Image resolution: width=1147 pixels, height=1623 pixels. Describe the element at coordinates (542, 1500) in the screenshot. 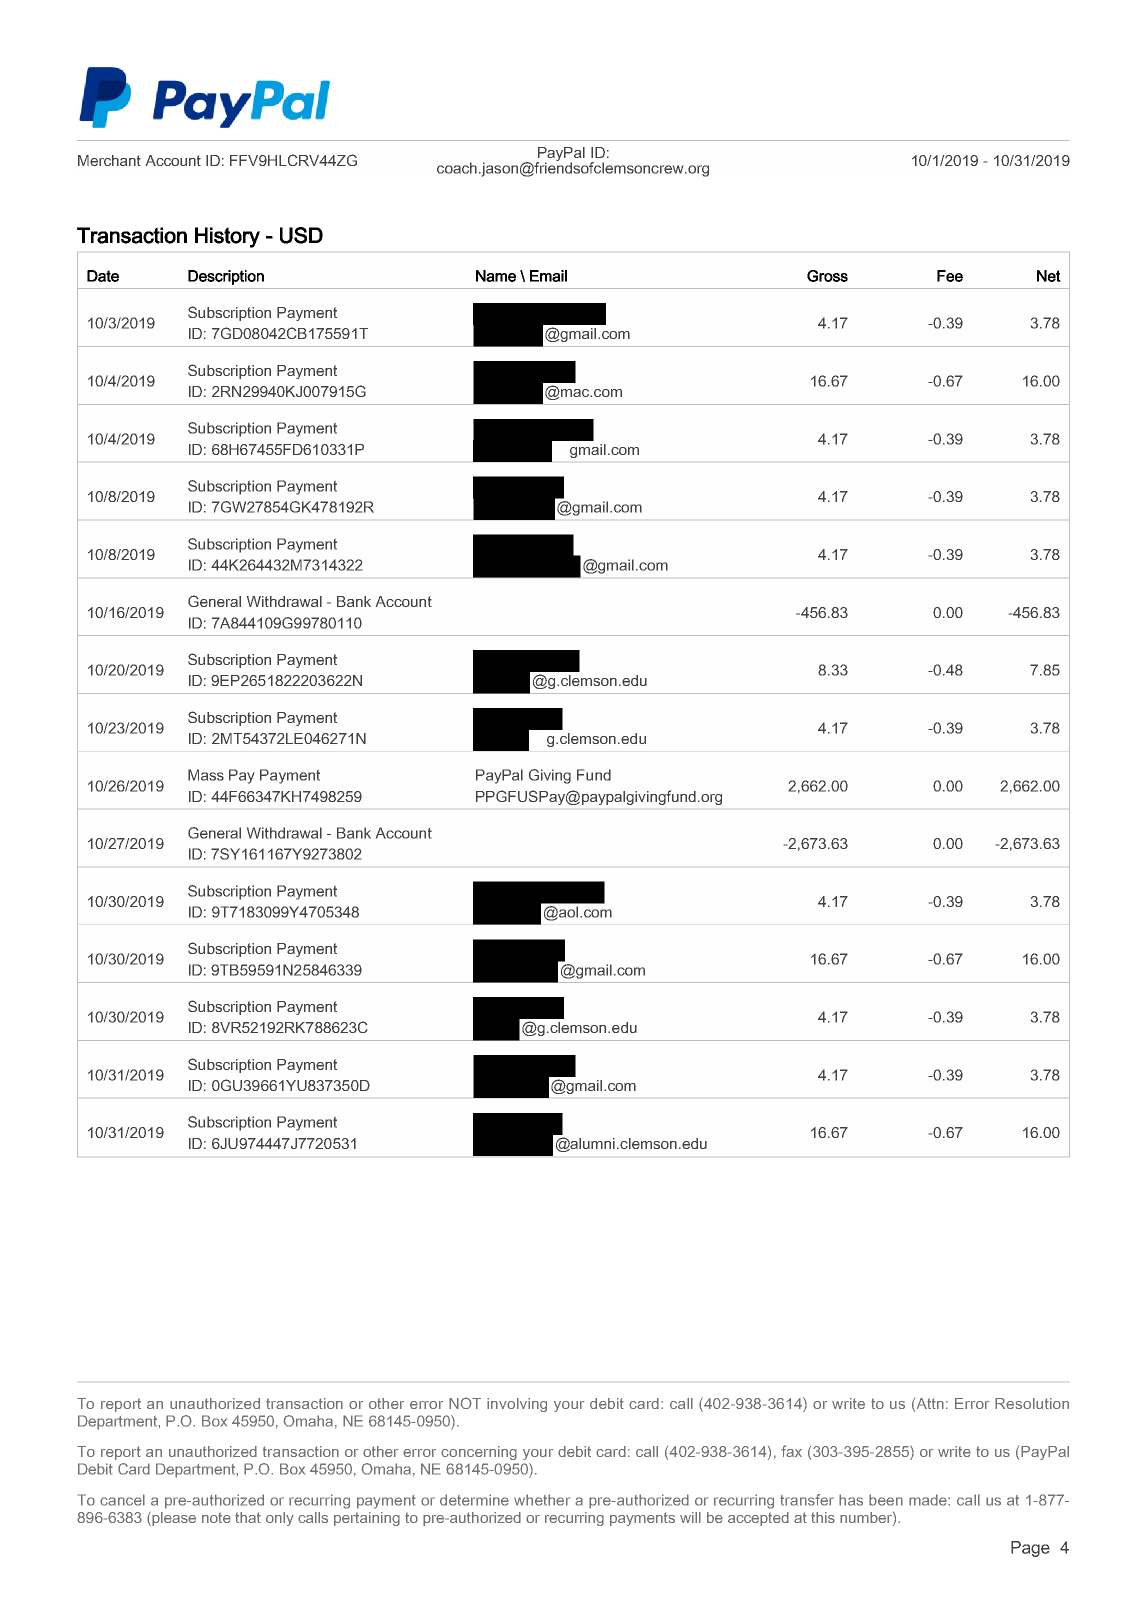

I see `whether` at that location.
